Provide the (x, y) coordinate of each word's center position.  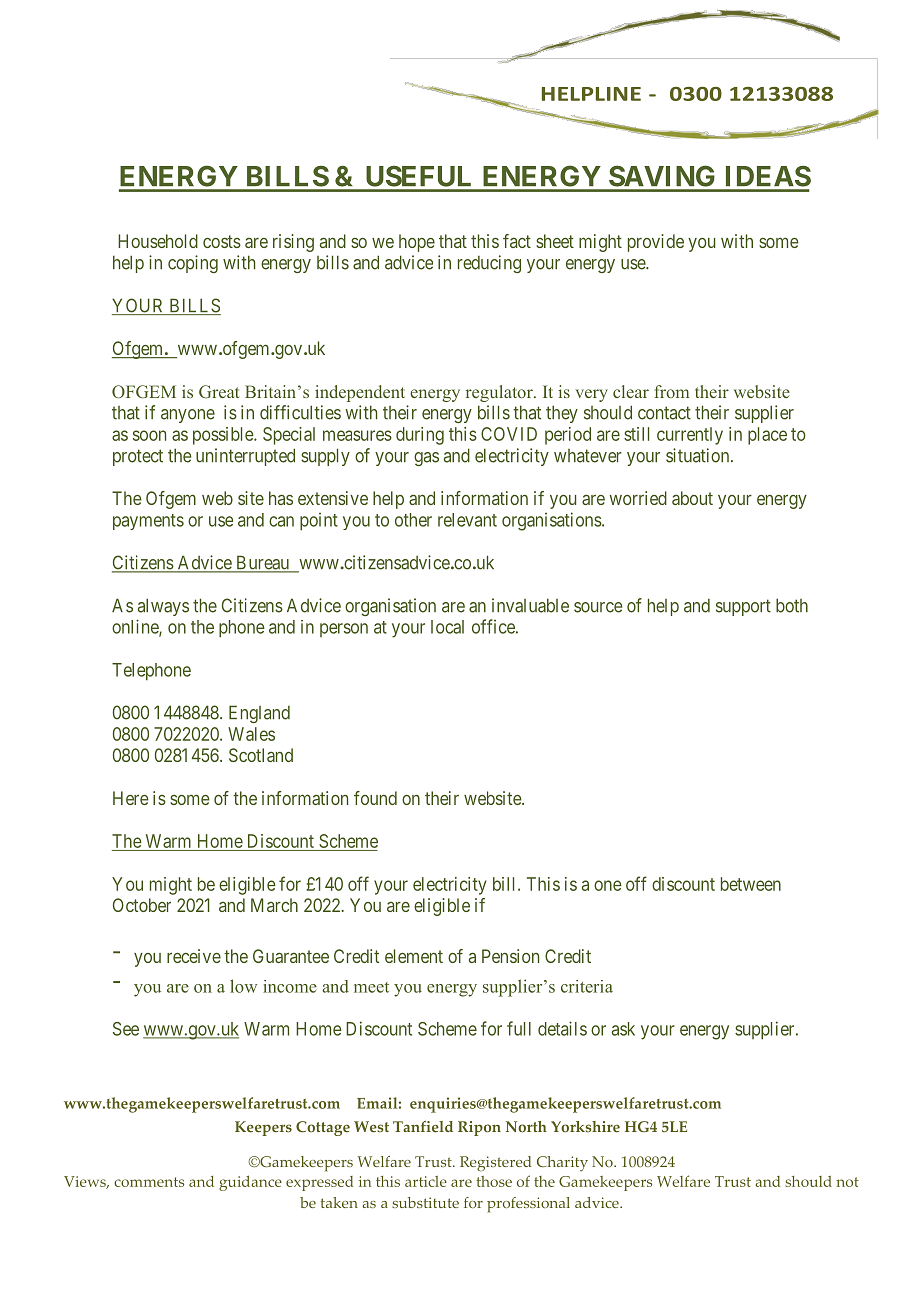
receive (194, 956)
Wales (251, 734)
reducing (489, 264)
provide (656, 243)
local (447, 627)
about (692, 498)
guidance (250, 1183)
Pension (510, 956)
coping (193, 264)
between (751, 884)
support (743, 607)
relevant (467, 520)
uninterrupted (245, 457)
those (494, 1181)
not (847, 1182)
